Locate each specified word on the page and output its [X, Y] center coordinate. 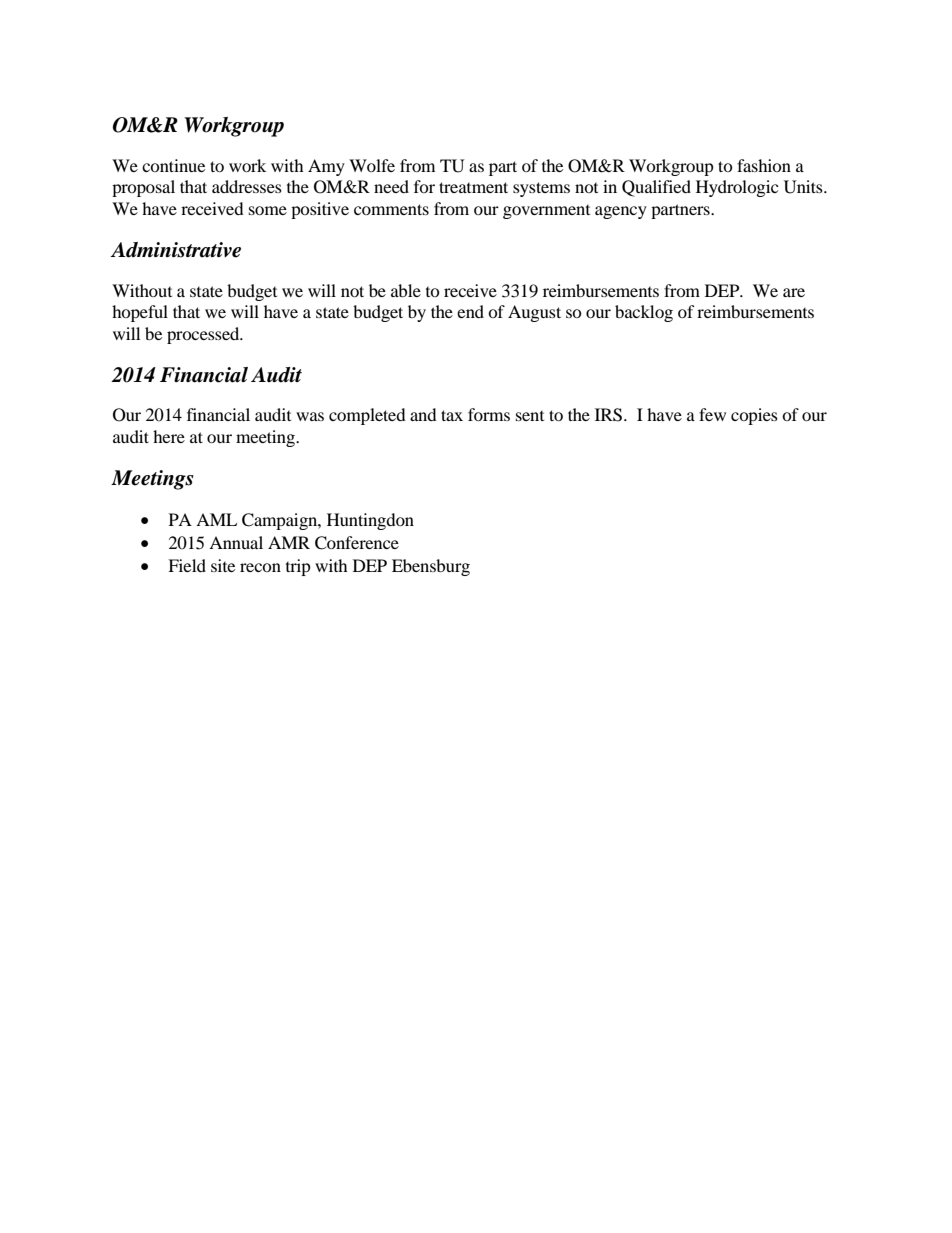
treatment [473, 187]
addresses [247, 186]
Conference [357, 543]
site [223, 565]
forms [489, 414]
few [712, 414]
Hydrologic [737, 188]
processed [204, 335]
